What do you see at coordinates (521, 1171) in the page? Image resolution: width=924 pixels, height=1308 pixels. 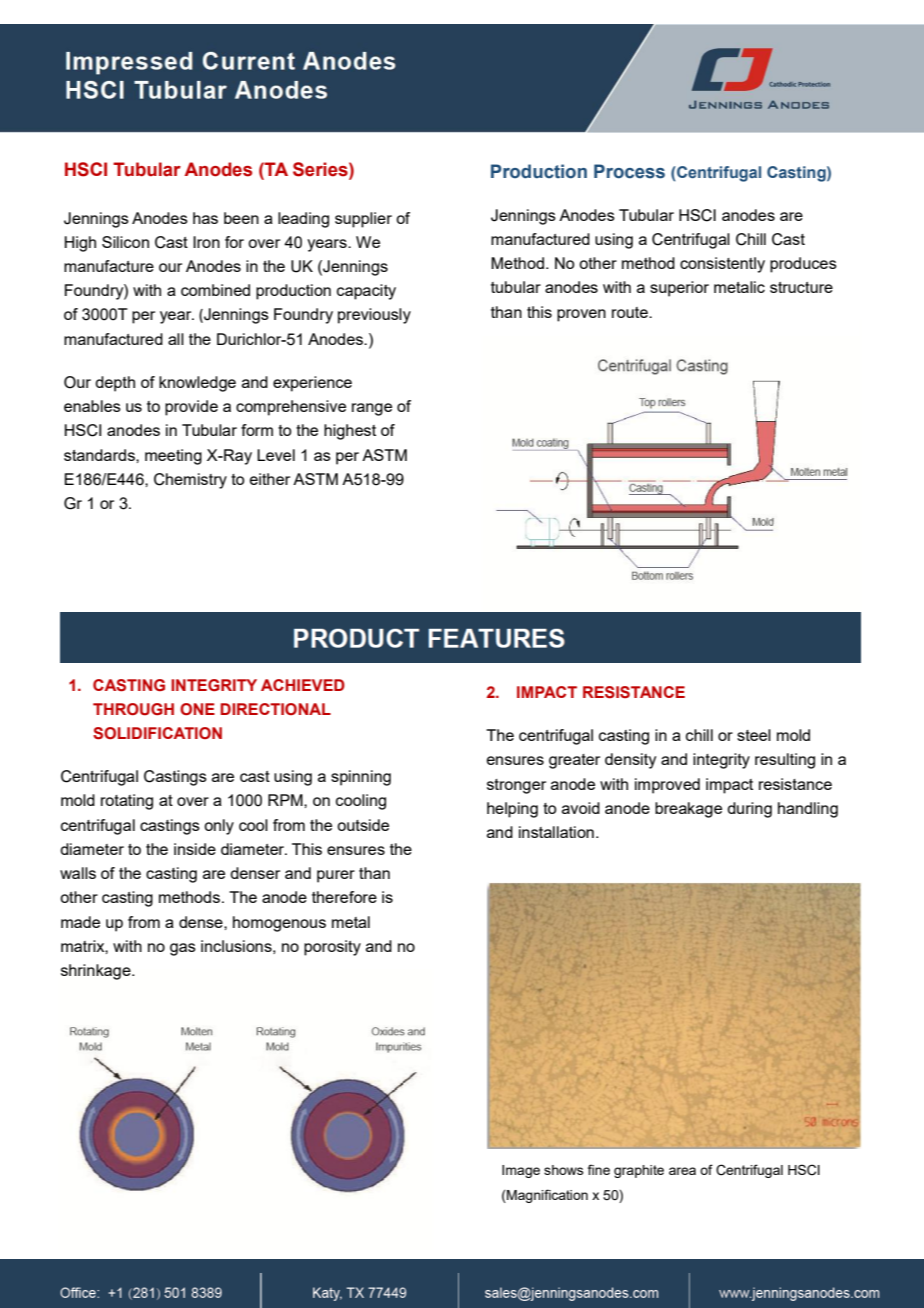 I see `Image` at bounding box center [521, 1171].
